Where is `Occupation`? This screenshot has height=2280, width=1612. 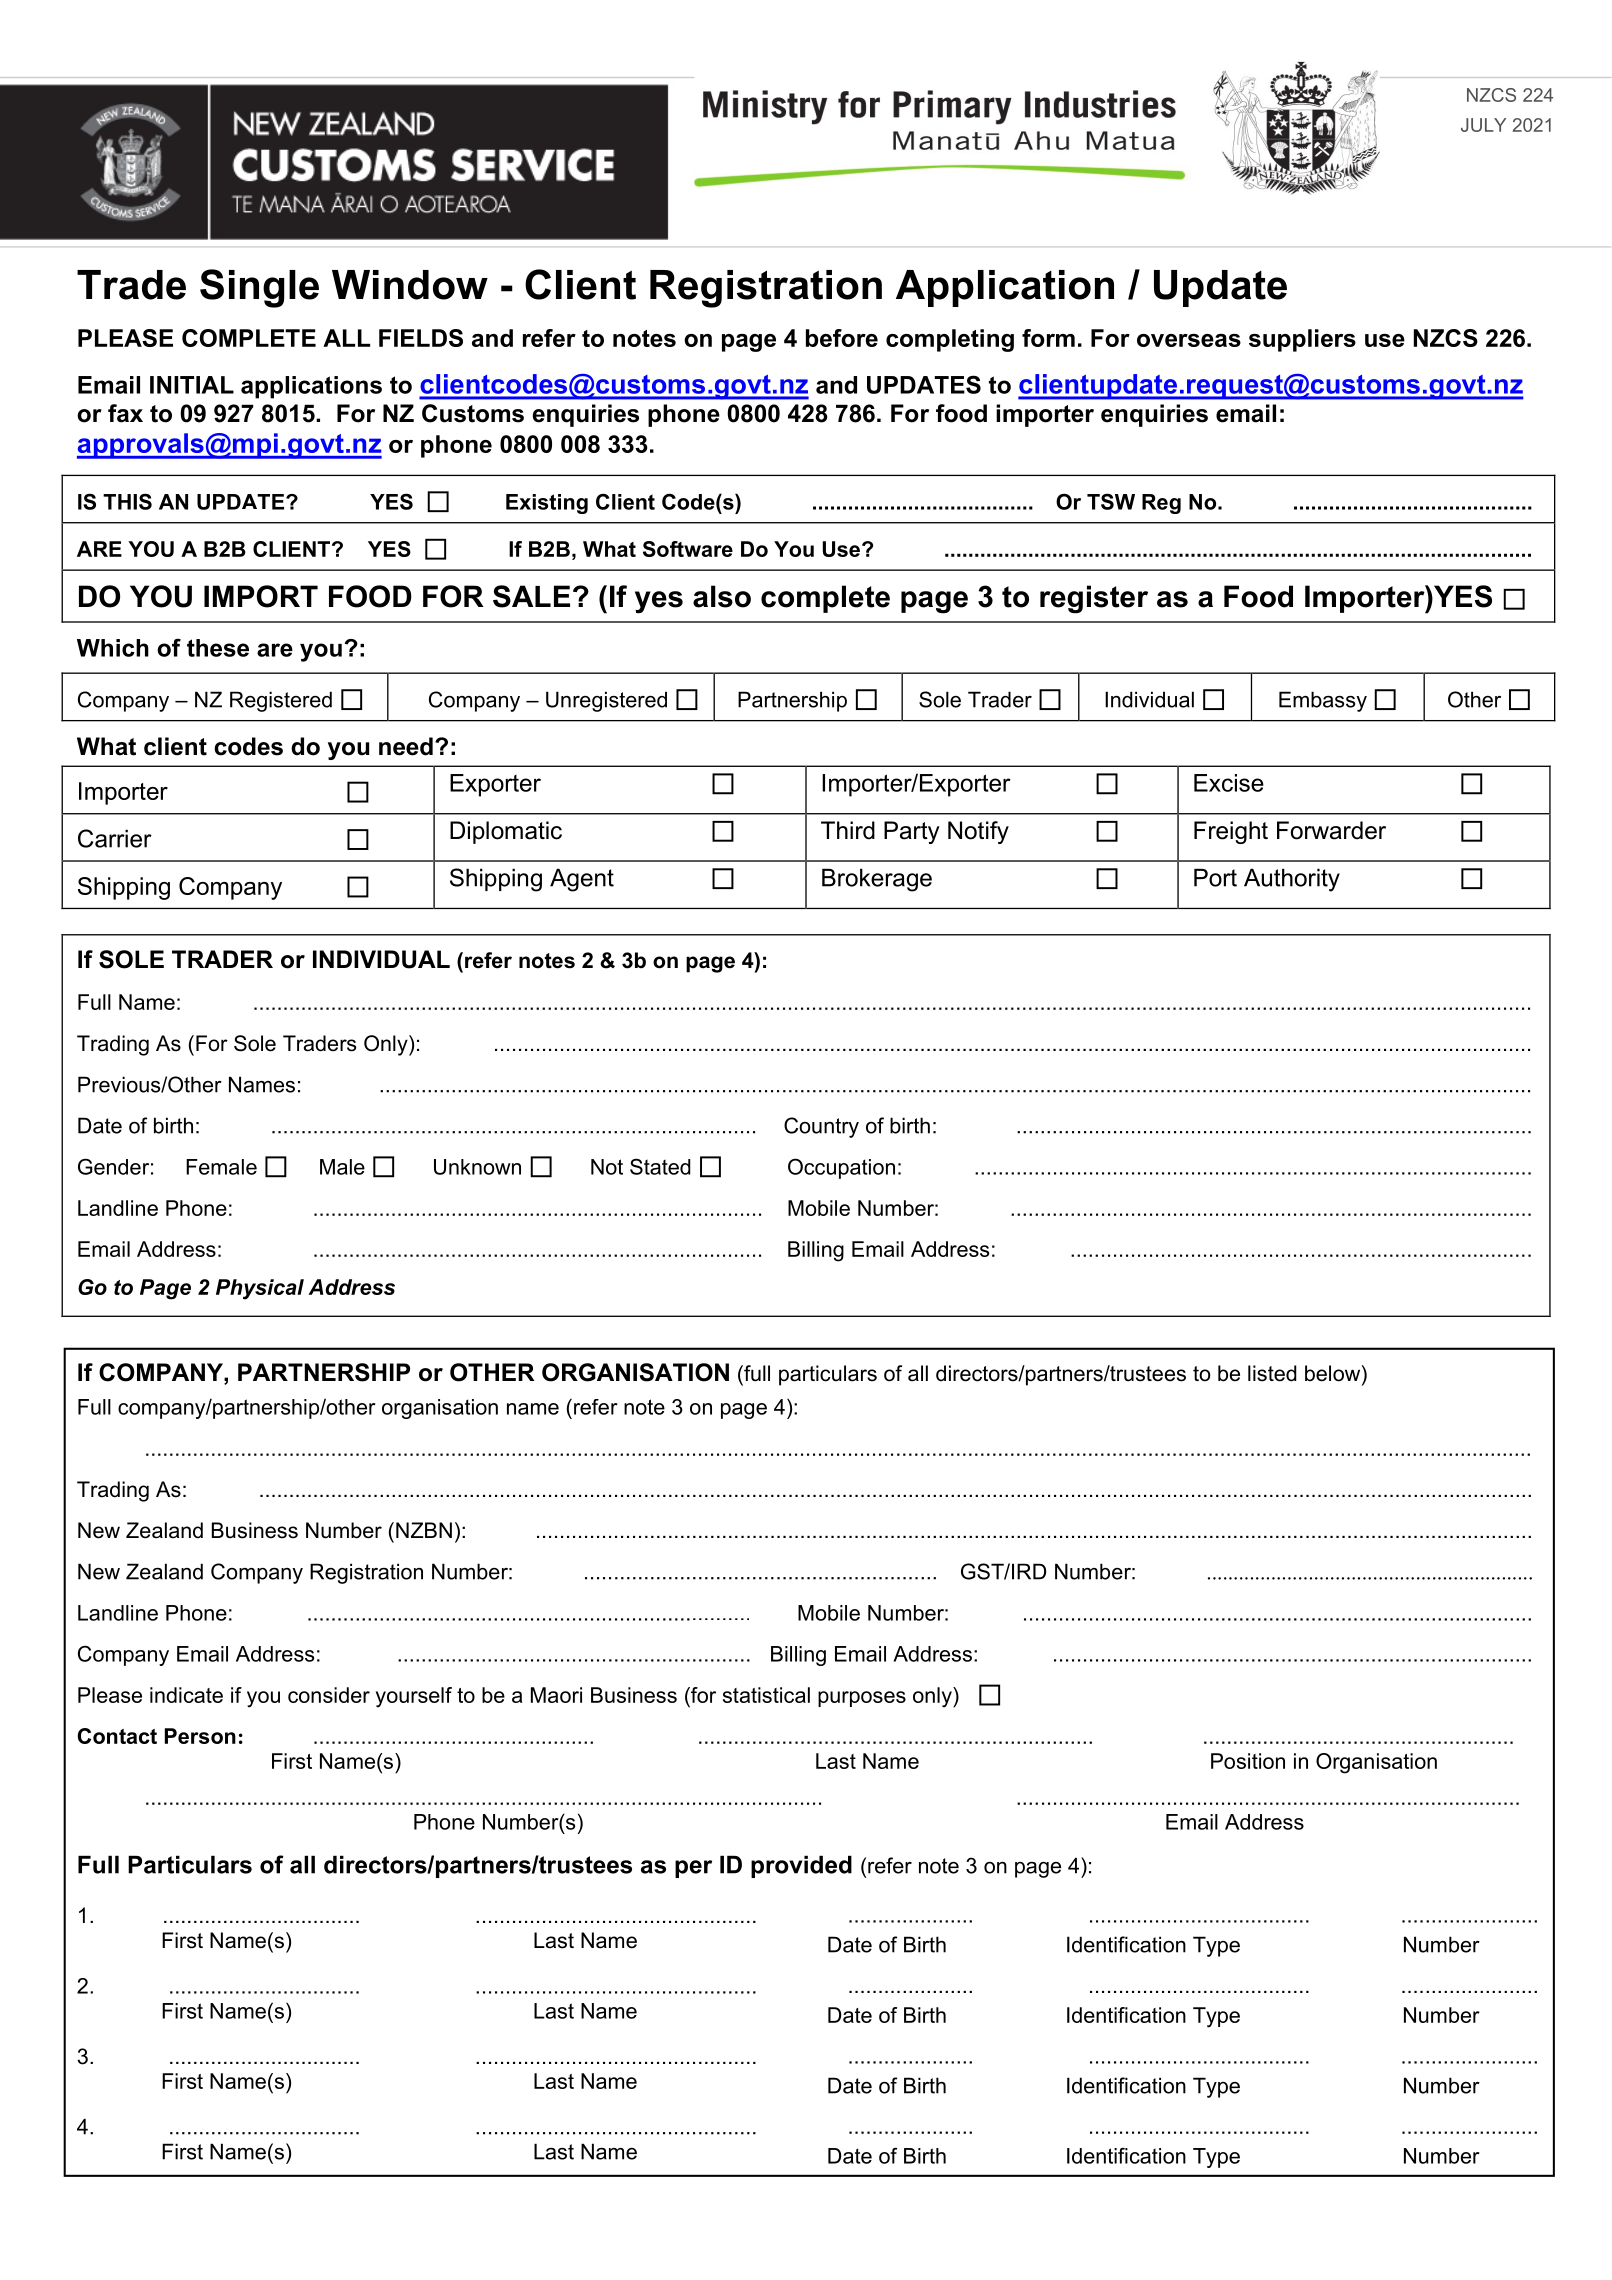 Occupation is located at coordinates (841, 1168).
